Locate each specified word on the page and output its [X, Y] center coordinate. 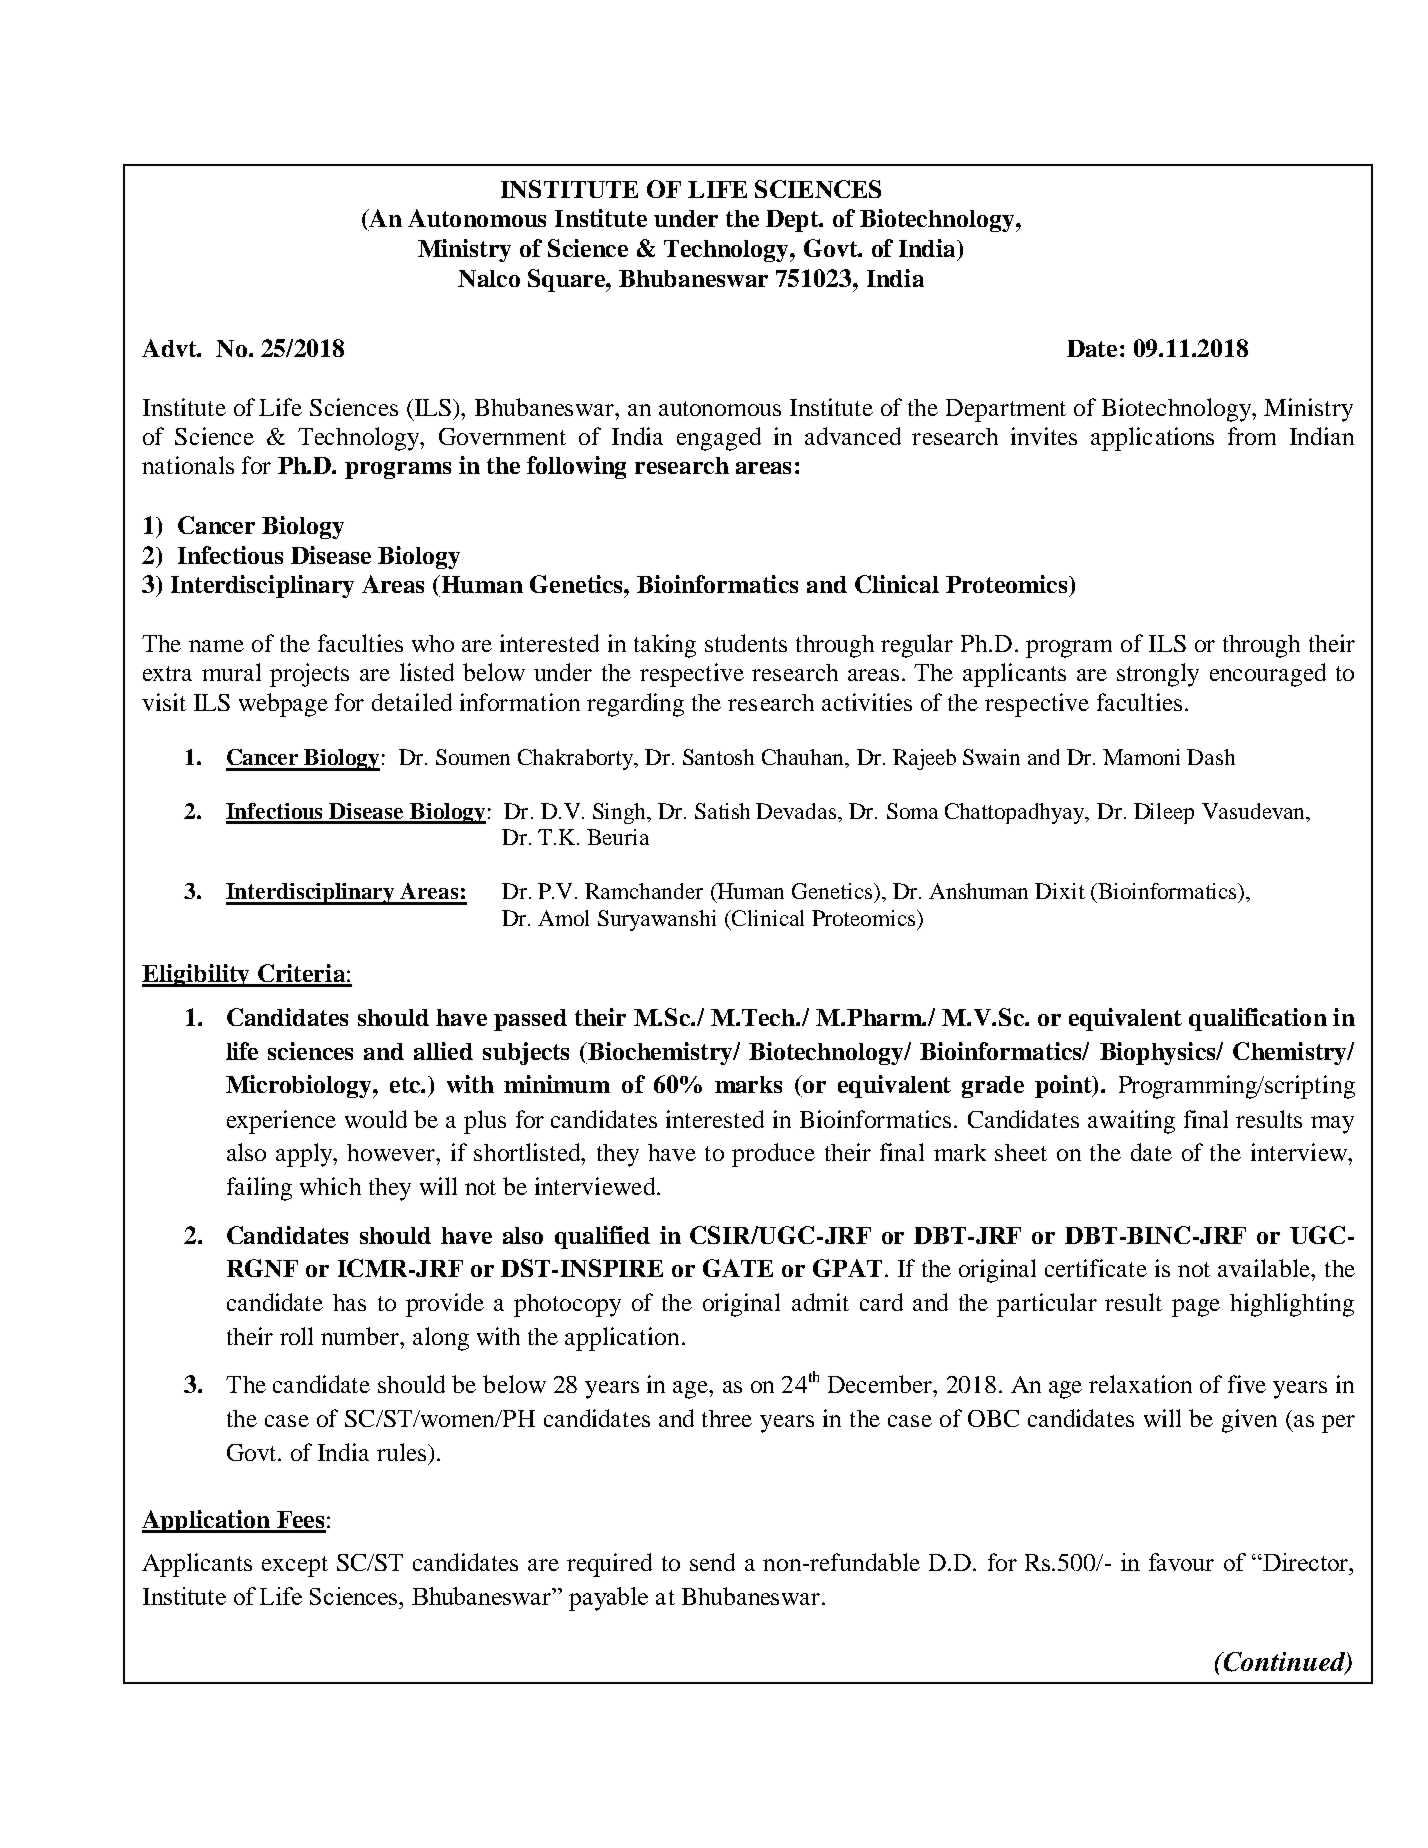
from [1252, 436]
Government [502, 436]
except [295, 1566]
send [712, 1562]
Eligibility [197, 975]
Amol [563, 918]
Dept [793, 221]
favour [1181, 1562]
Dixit [1060, 891]
